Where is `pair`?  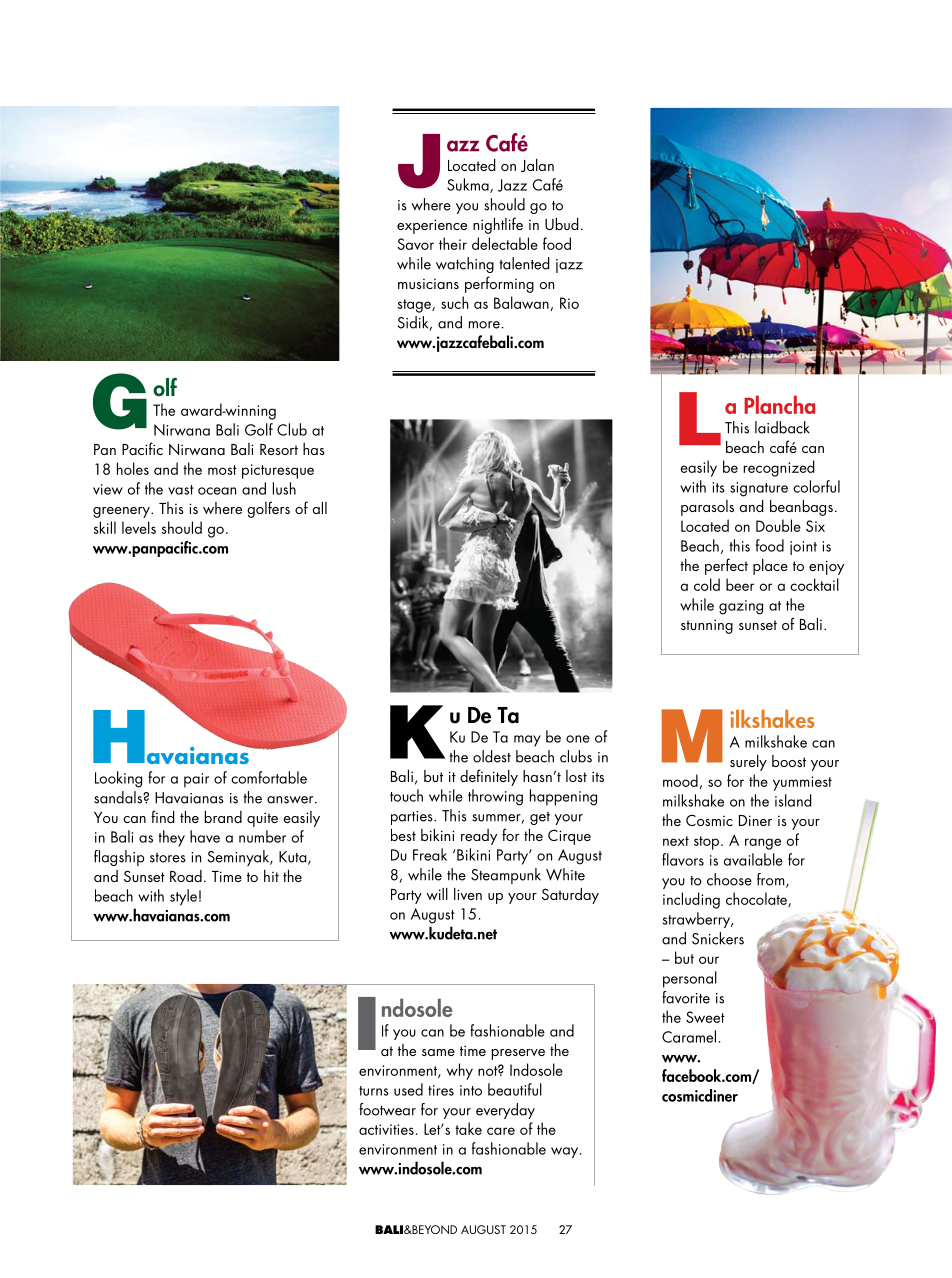
pair is located at coordinates (196, 780).
